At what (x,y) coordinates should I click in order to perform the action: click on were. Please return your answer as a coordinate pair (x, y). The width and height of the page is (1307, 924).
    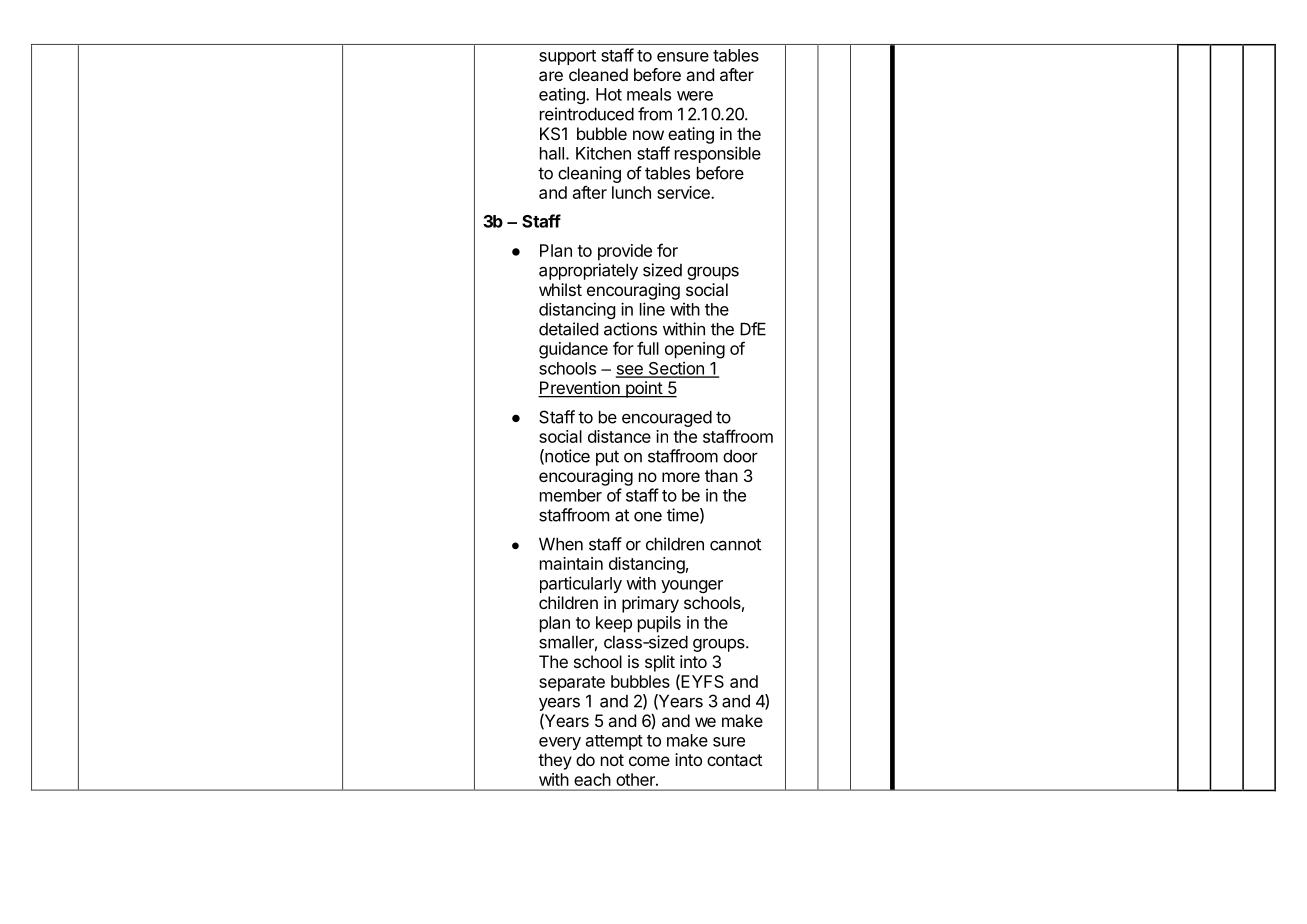
    Looking at the image, I should click on (695, 96).
